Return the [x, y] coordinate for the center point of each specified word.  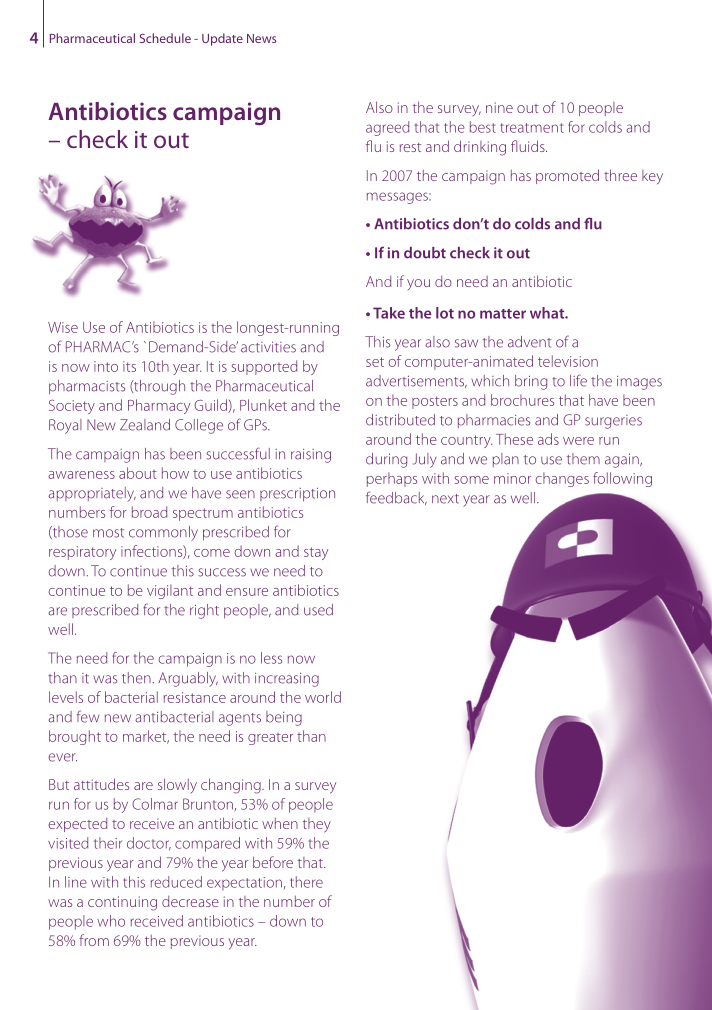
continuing [122, 903]
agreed [387, 128]
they [316, 825]
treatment [532, 128]
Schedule [165, 38]
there [306, 882]
